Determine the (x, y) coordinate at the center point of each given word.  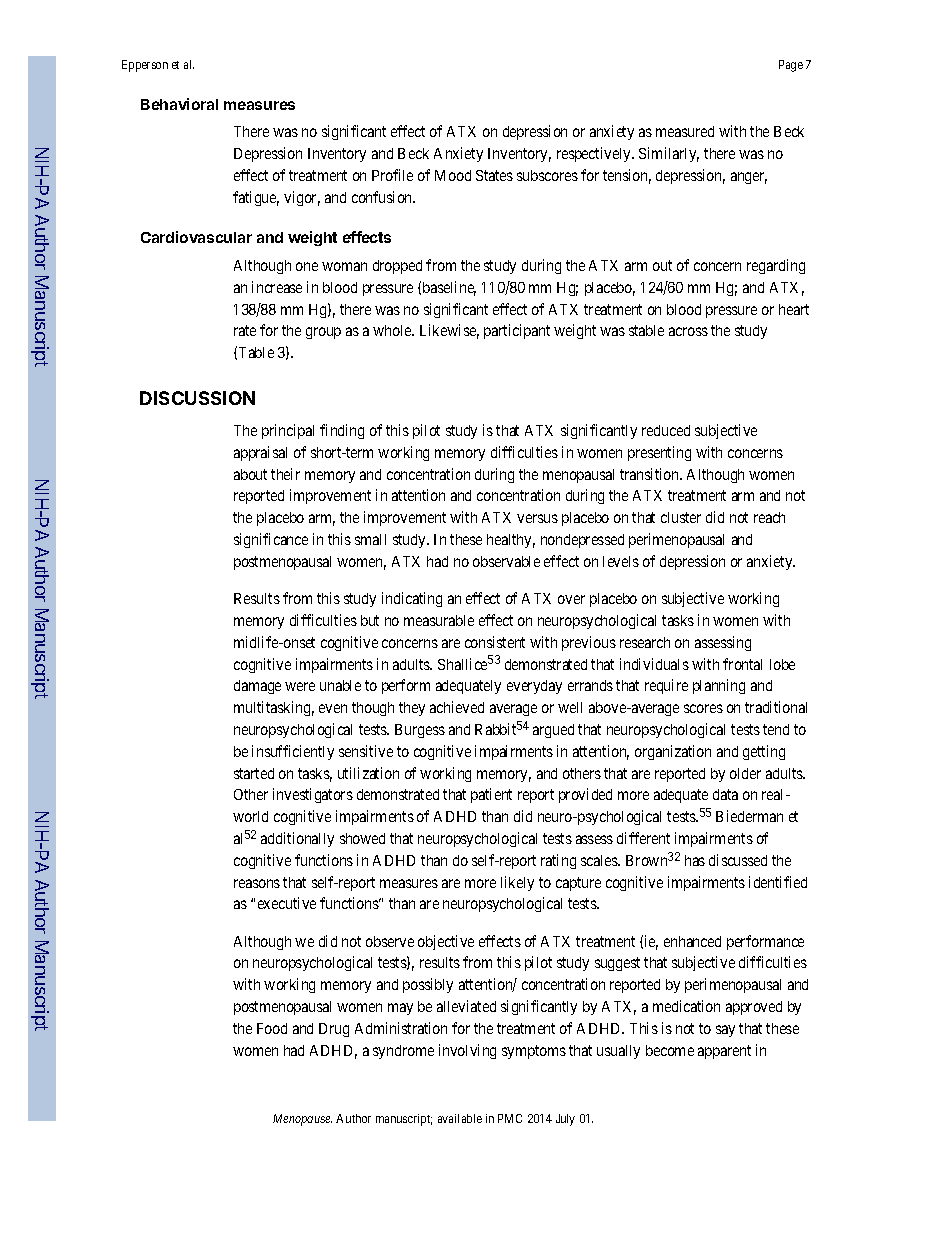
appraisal (260, 453)
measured (685, 131)
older (745, 773)
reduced (666, 430)
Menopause (302, 1120)
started (254, 773)
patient (491, 795)
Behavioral (179, 104)
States (494, 175)
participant (517, 331)
